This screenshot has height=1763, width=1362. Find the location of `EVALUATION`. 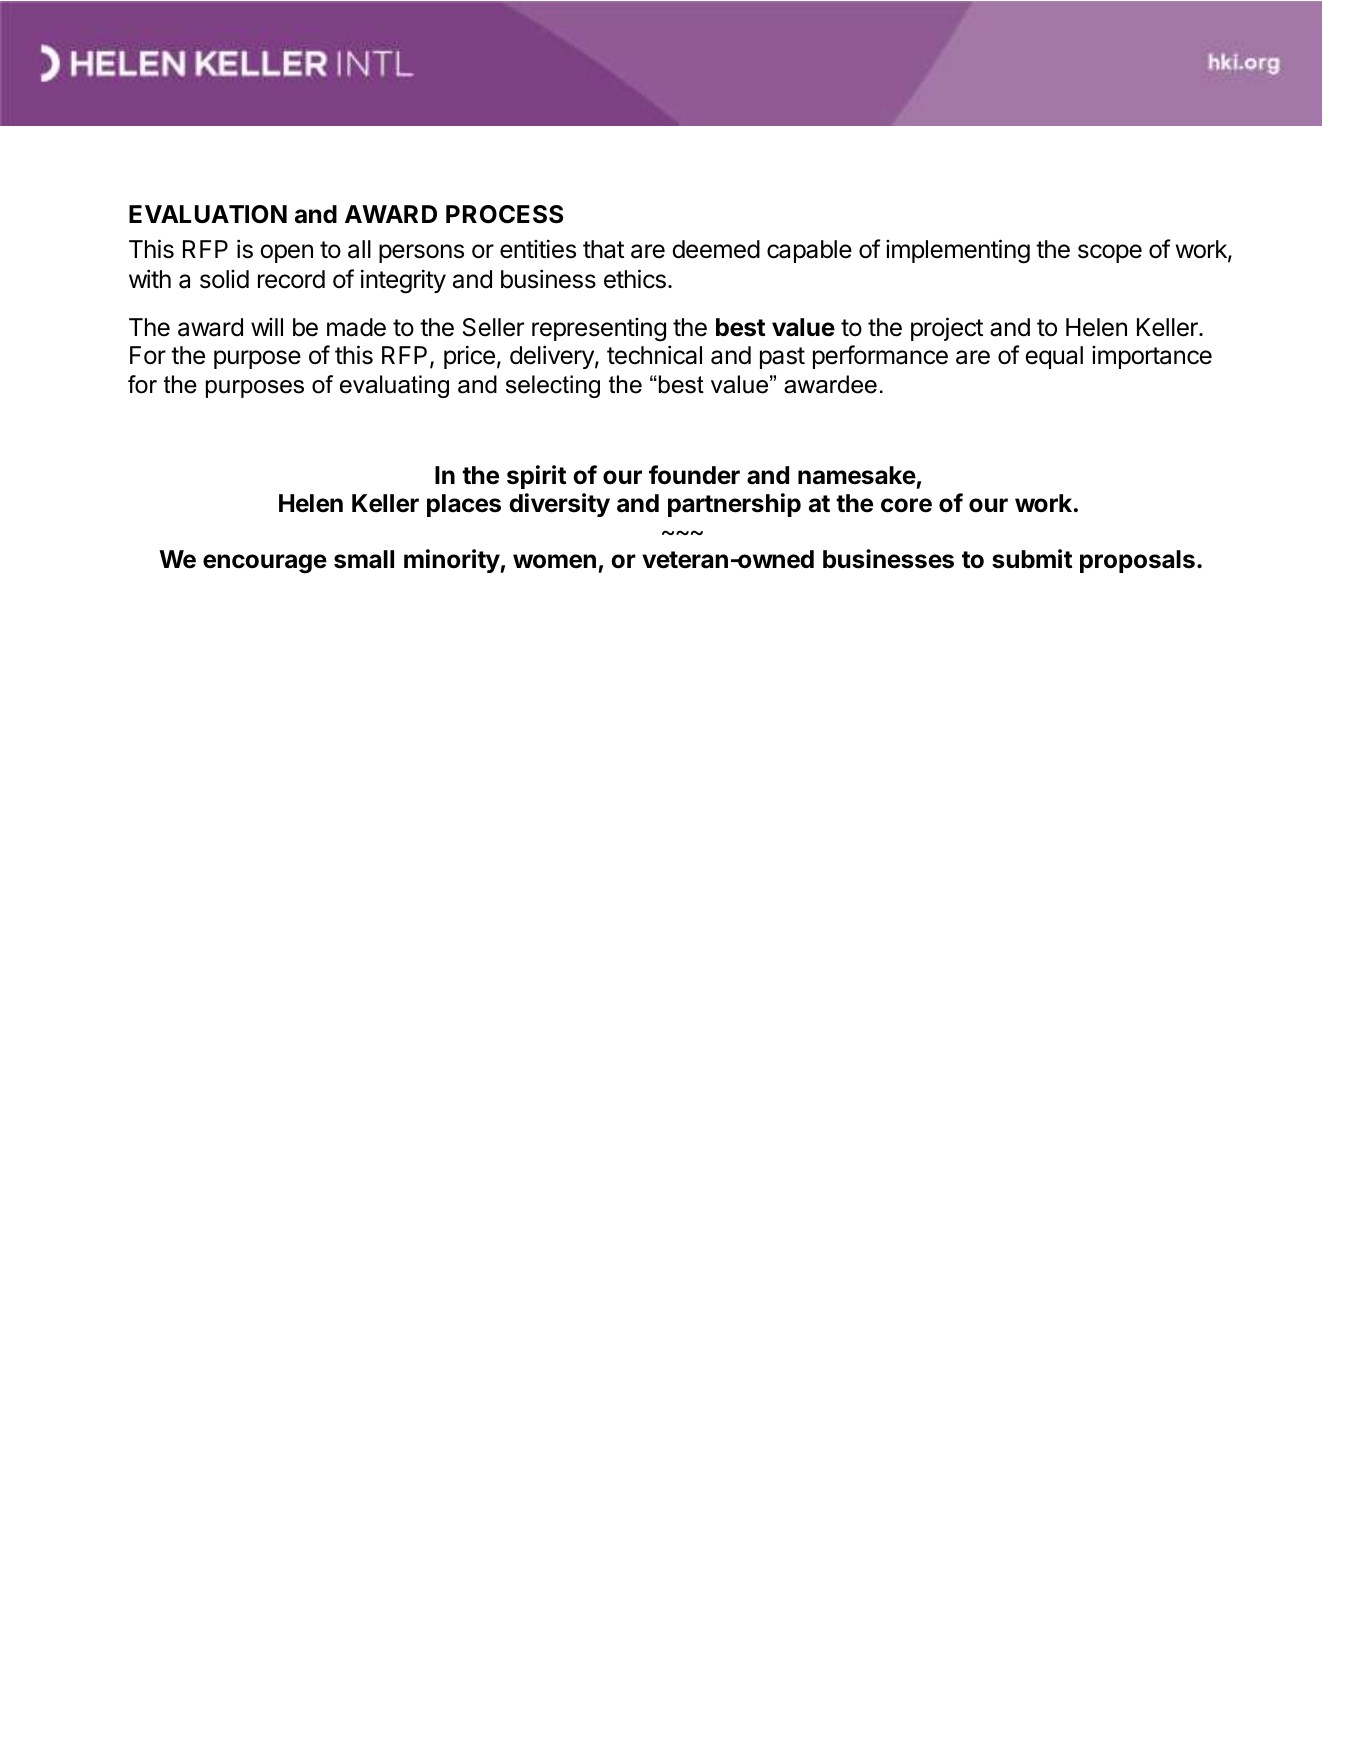

EVALUATION is located at coordinates (208, 214).
